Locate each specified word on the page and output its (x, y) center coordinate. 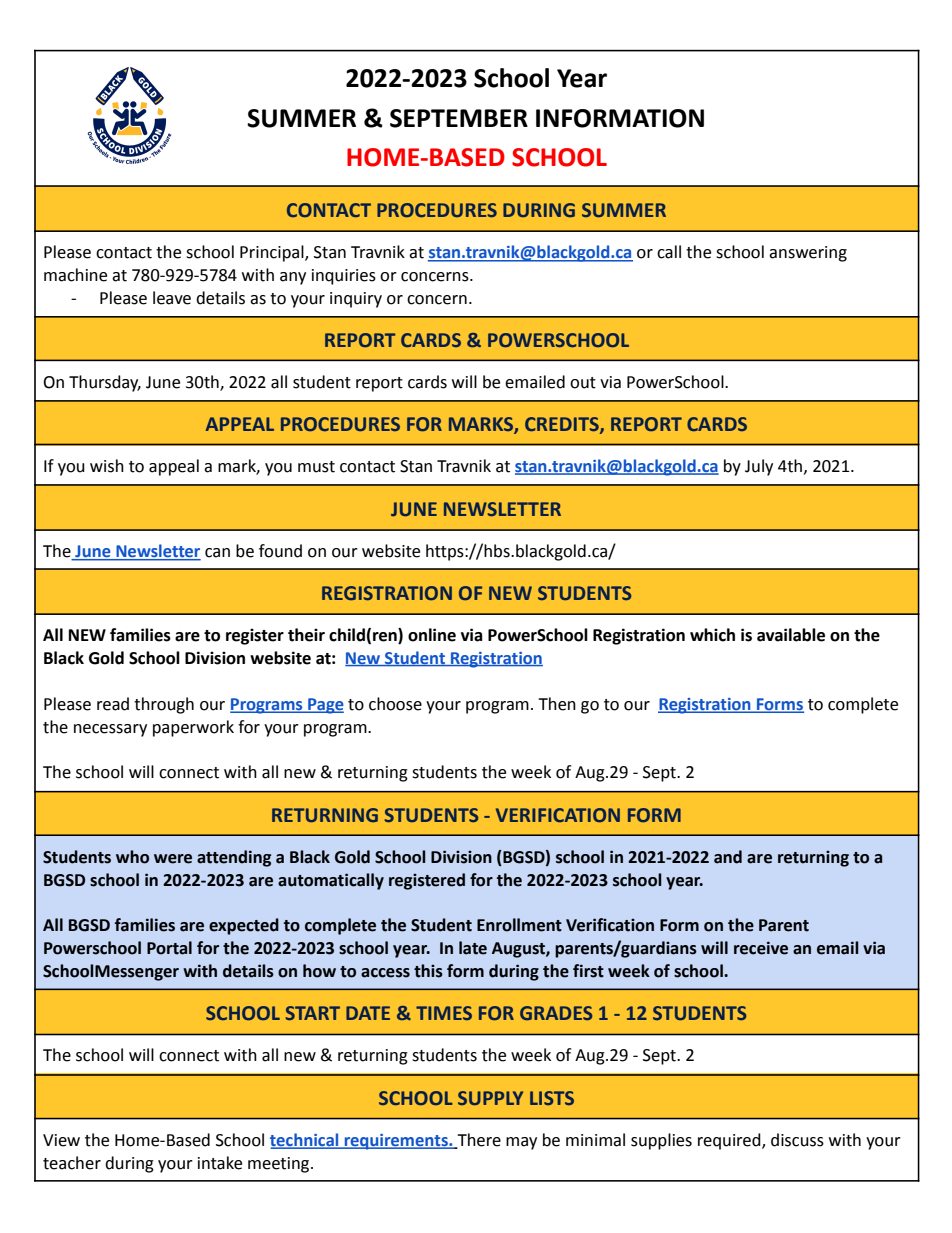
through (164, 705)
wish (107, 466)
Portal (169, 948)
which (712, 635)
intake (220, 1163)
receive (761, 948)
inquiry (356, 300)
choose (395, 704)
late (473, 948)
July (759, 467)
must (316, 467)
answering (808, 254)
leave (172, 298)
